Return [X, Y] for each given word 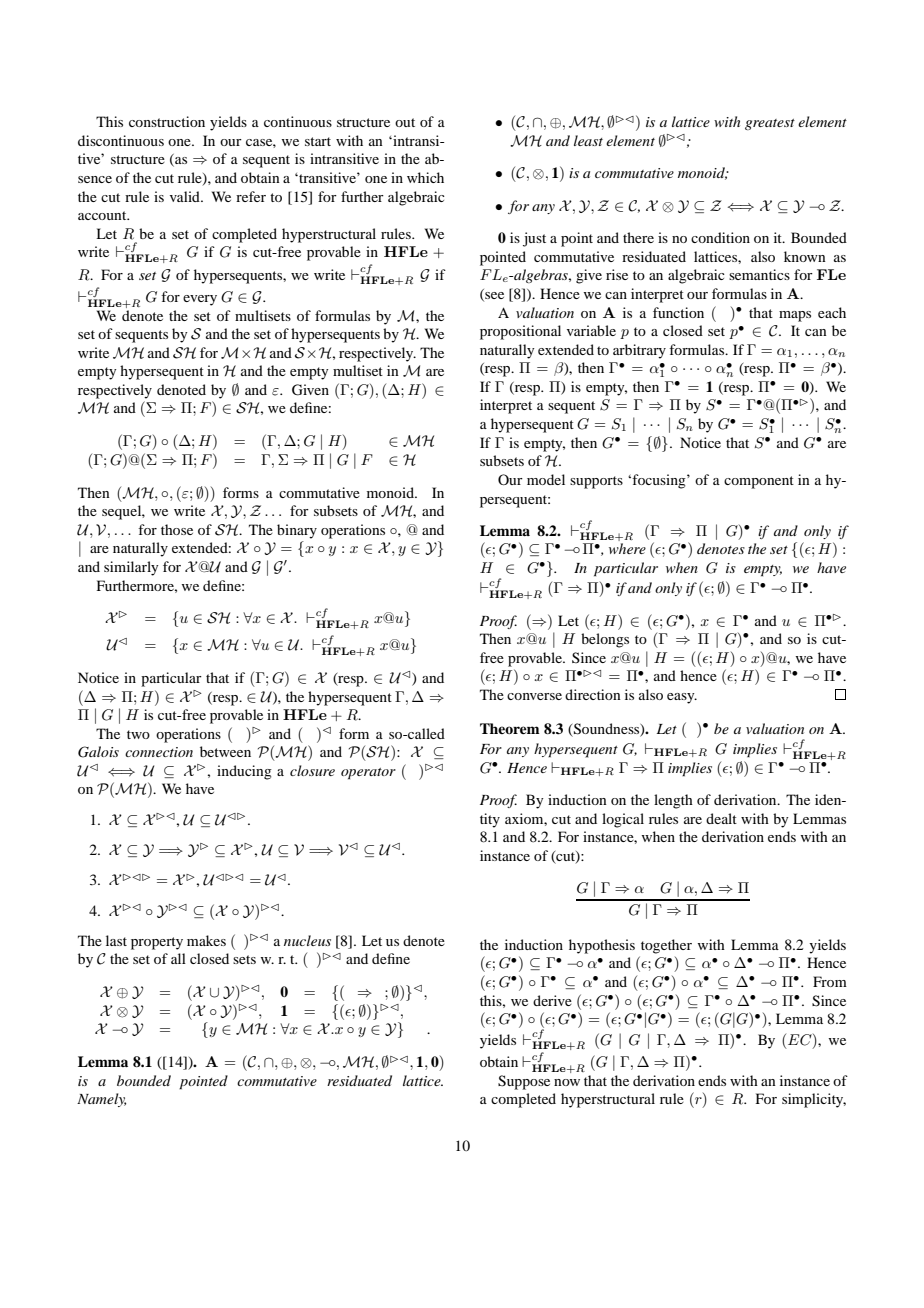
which [425, 177]
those [177, 529]
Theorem [510, 728]
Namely [101, 1100]
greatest [770, 124]
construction [167, 121]
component [759, 482]
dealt [721, 818]
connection [159, 752]
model [546, 479]
